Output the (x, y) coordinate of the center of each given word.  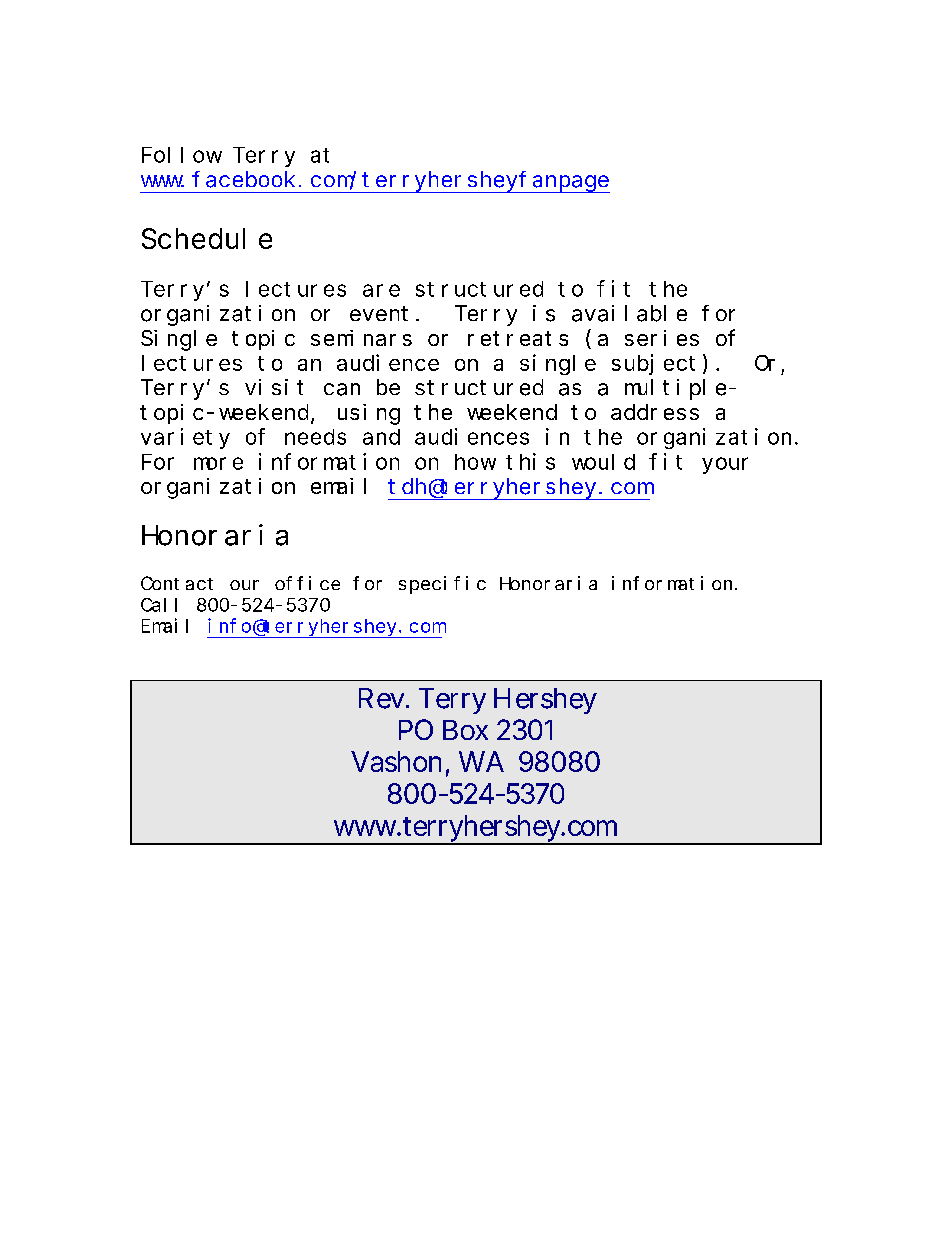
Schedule (207, 239)
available (629, 313)
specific (442, 585)
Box (465, 730)
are (381, 290)
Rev (383, 698)
